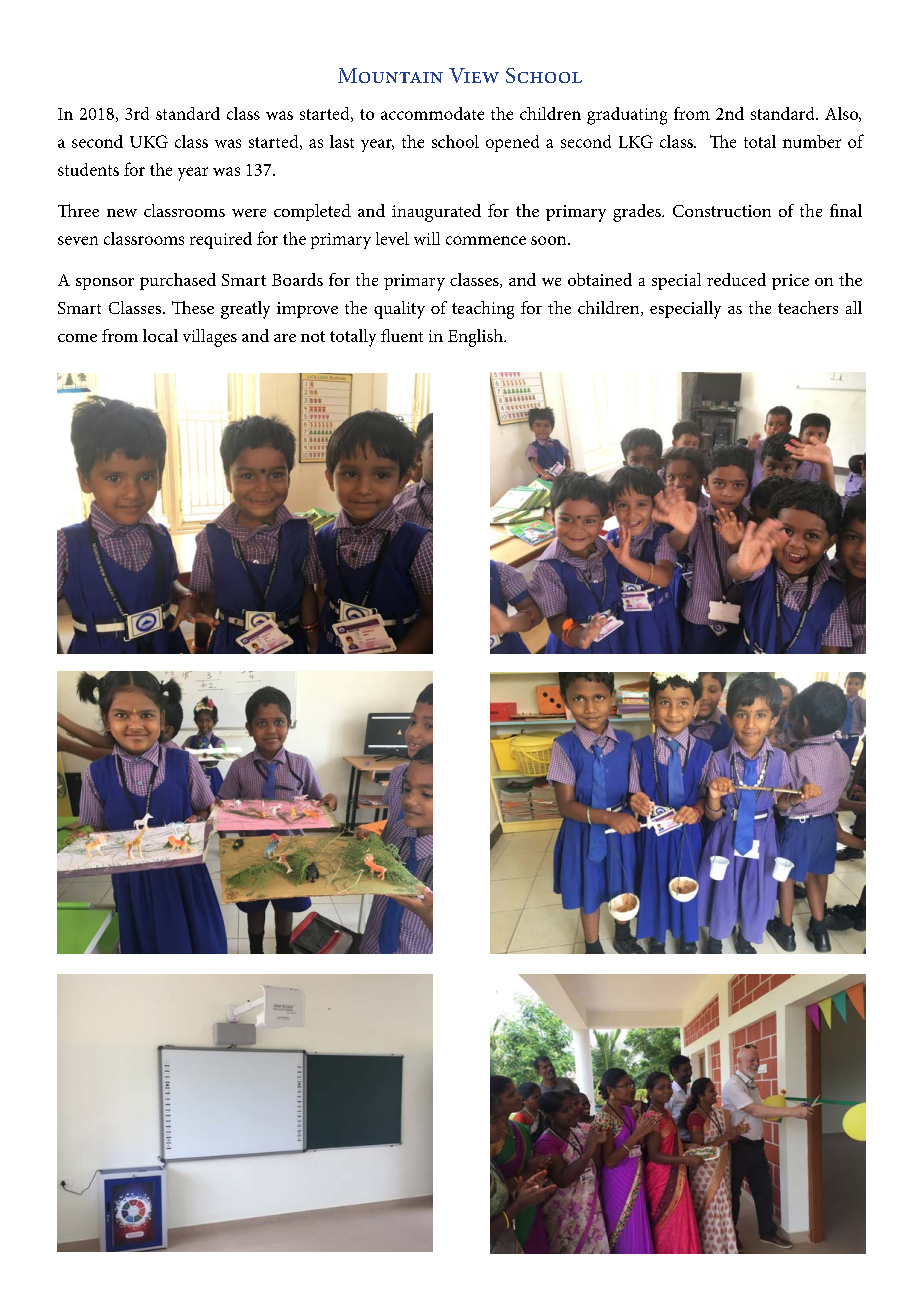 This screenshot has width=924, height=1308. I want to click on graduating, so click(627, 116).
